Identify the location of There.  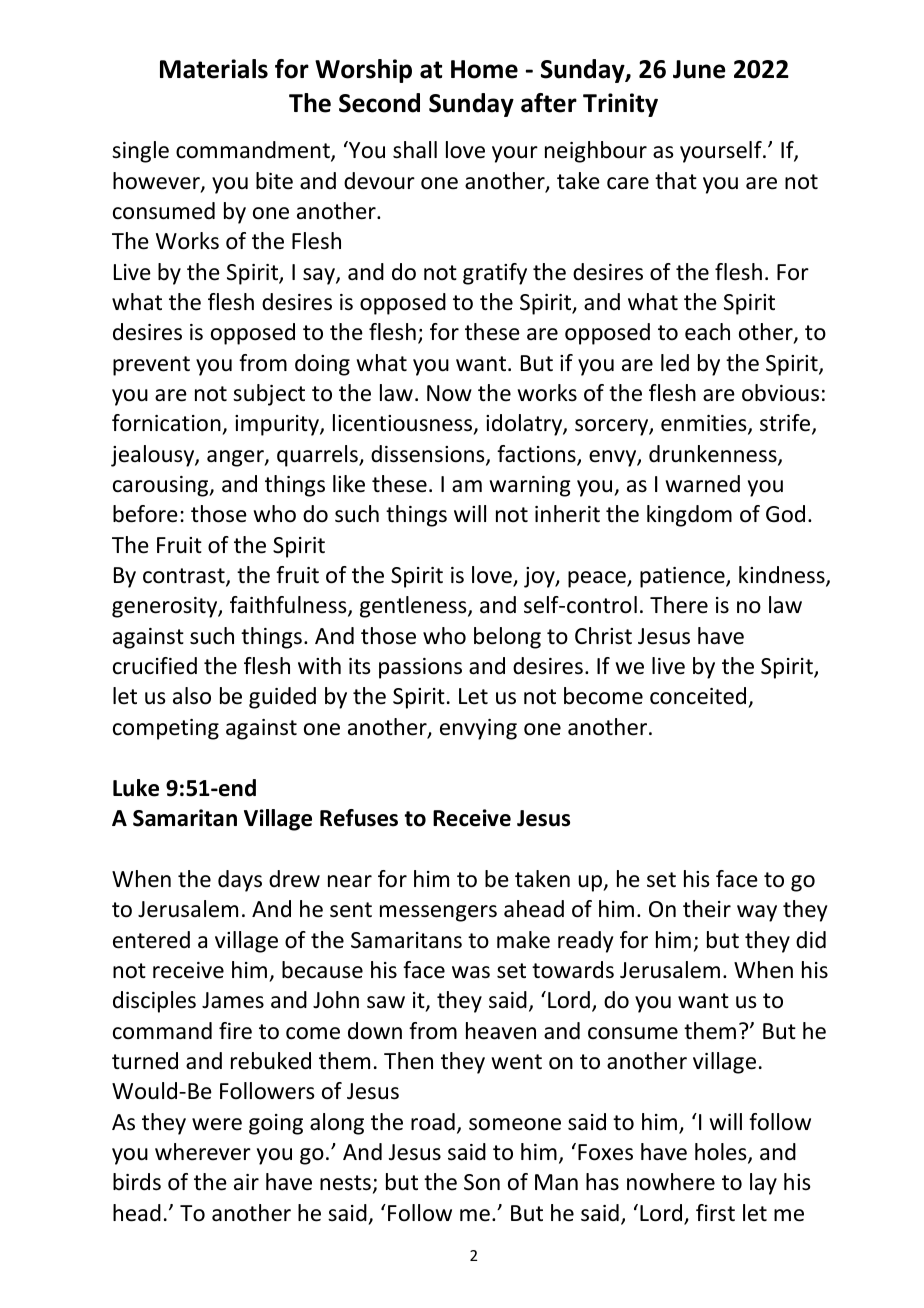
(679, 605).
